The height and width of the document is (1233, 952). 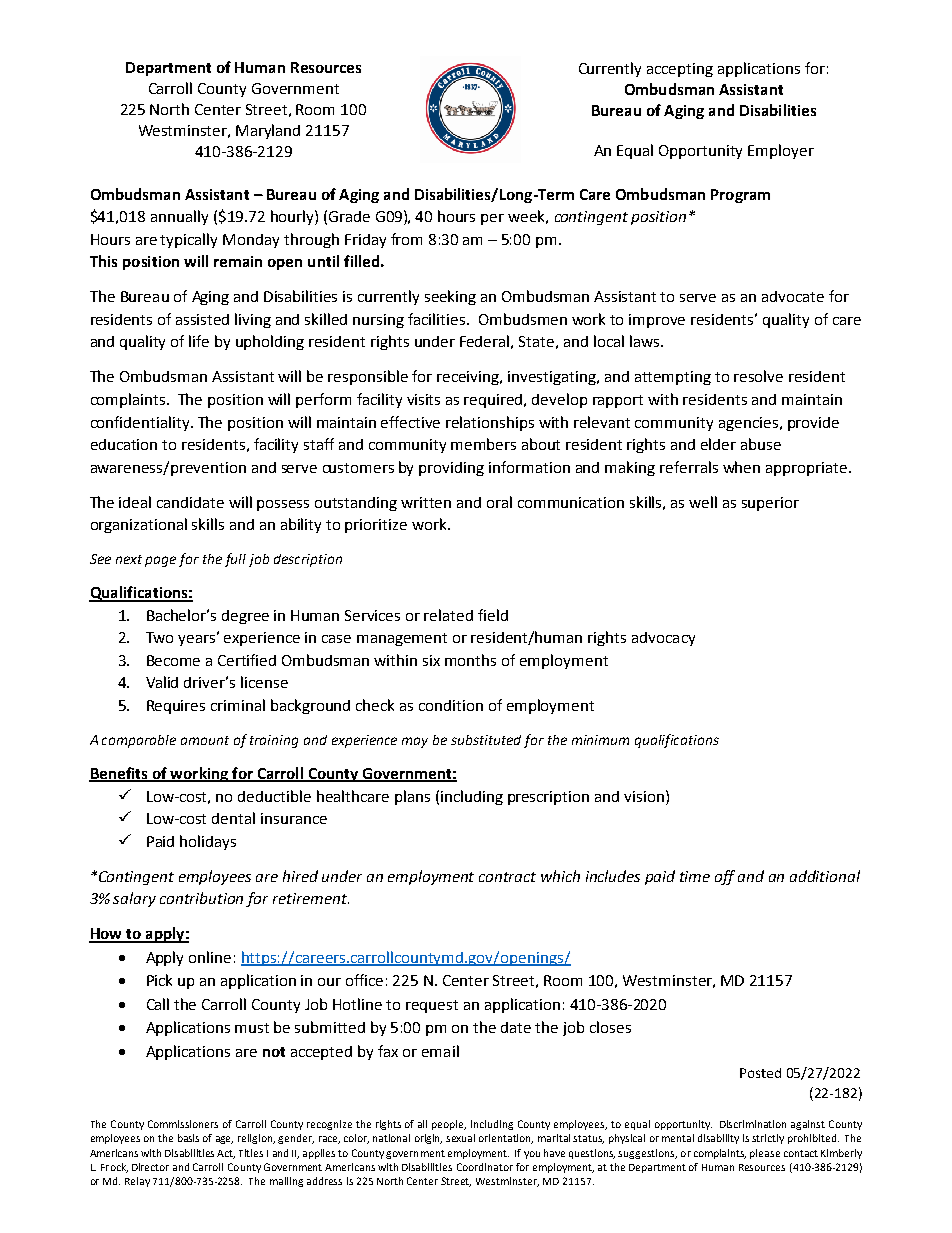 What do you see at coordinates (695, 876) in the document?
I see `time` at bounding box center [695, 876].
